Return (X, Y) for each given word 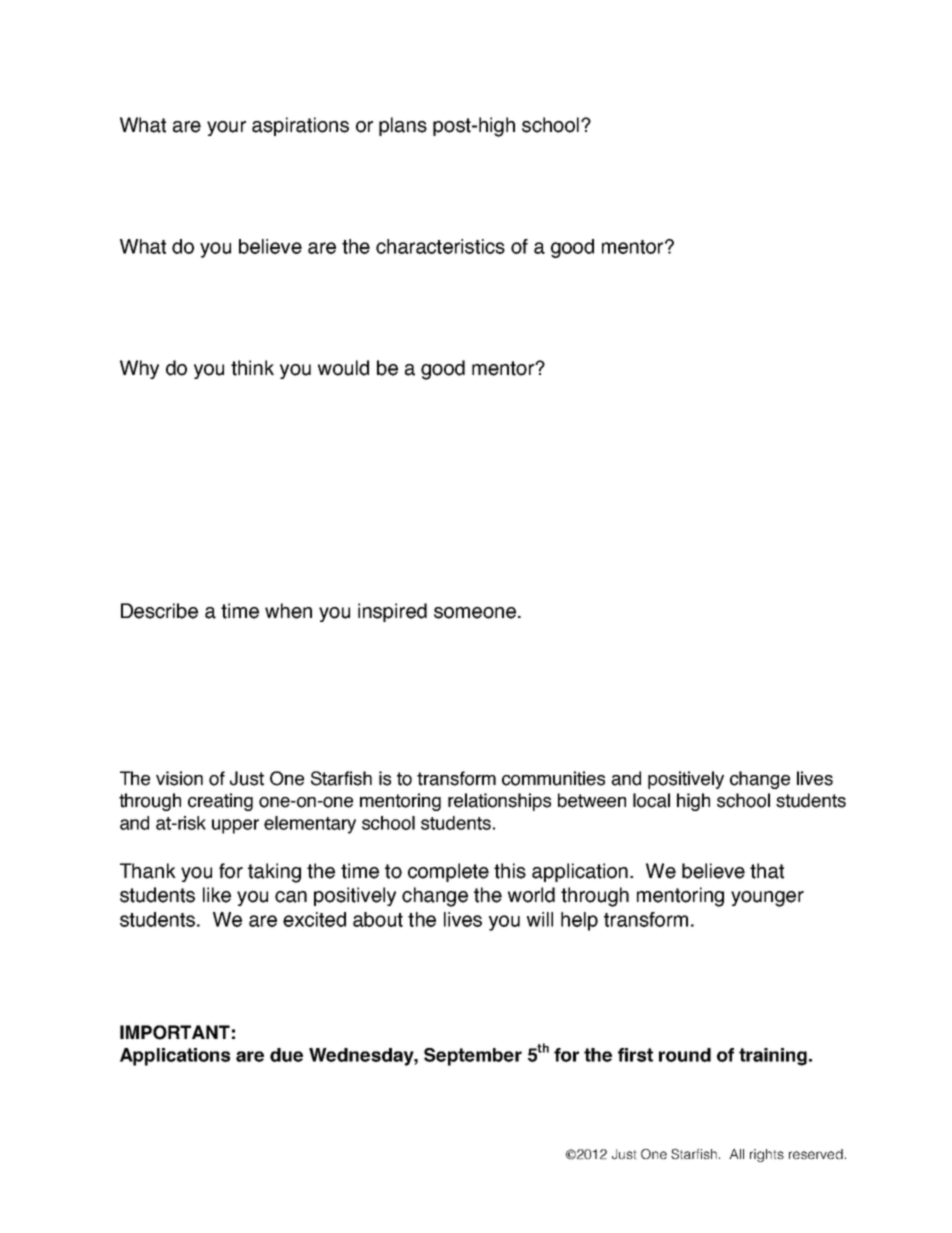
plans (403, 126)
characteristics (440, 246)
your (226, 128)
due (286, 1055)
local (651, 800)
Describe (159, 611)
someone (475, 613)
